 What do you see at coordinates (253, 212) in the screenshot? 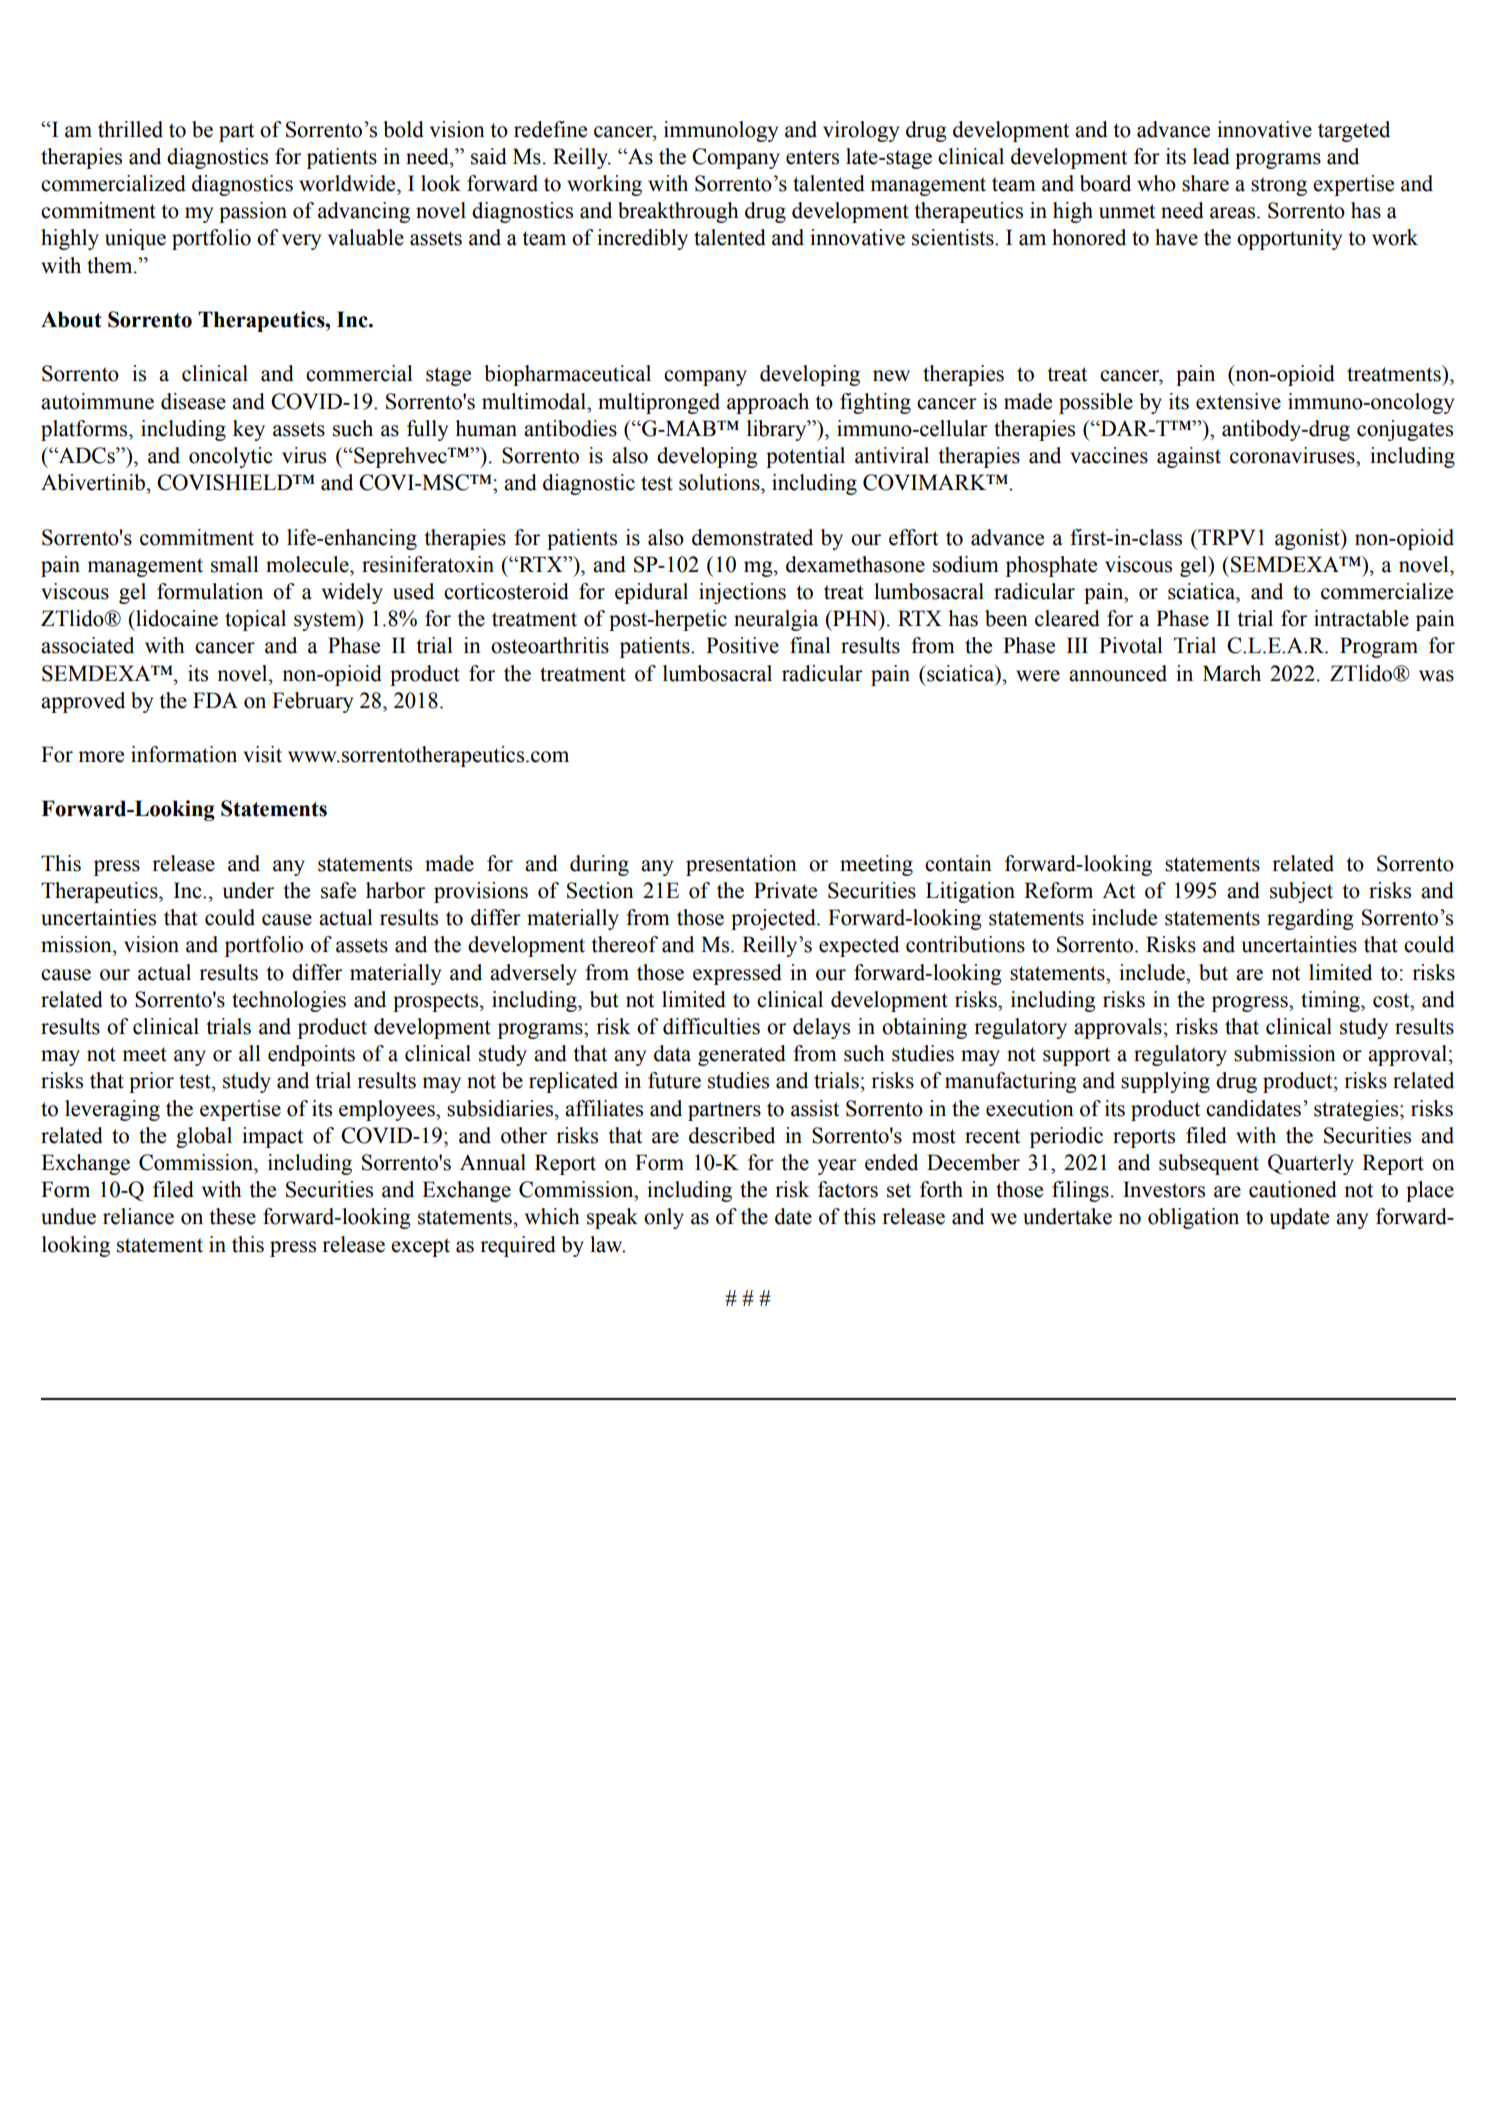
I see `passion` at bounding box center [253, 212].
